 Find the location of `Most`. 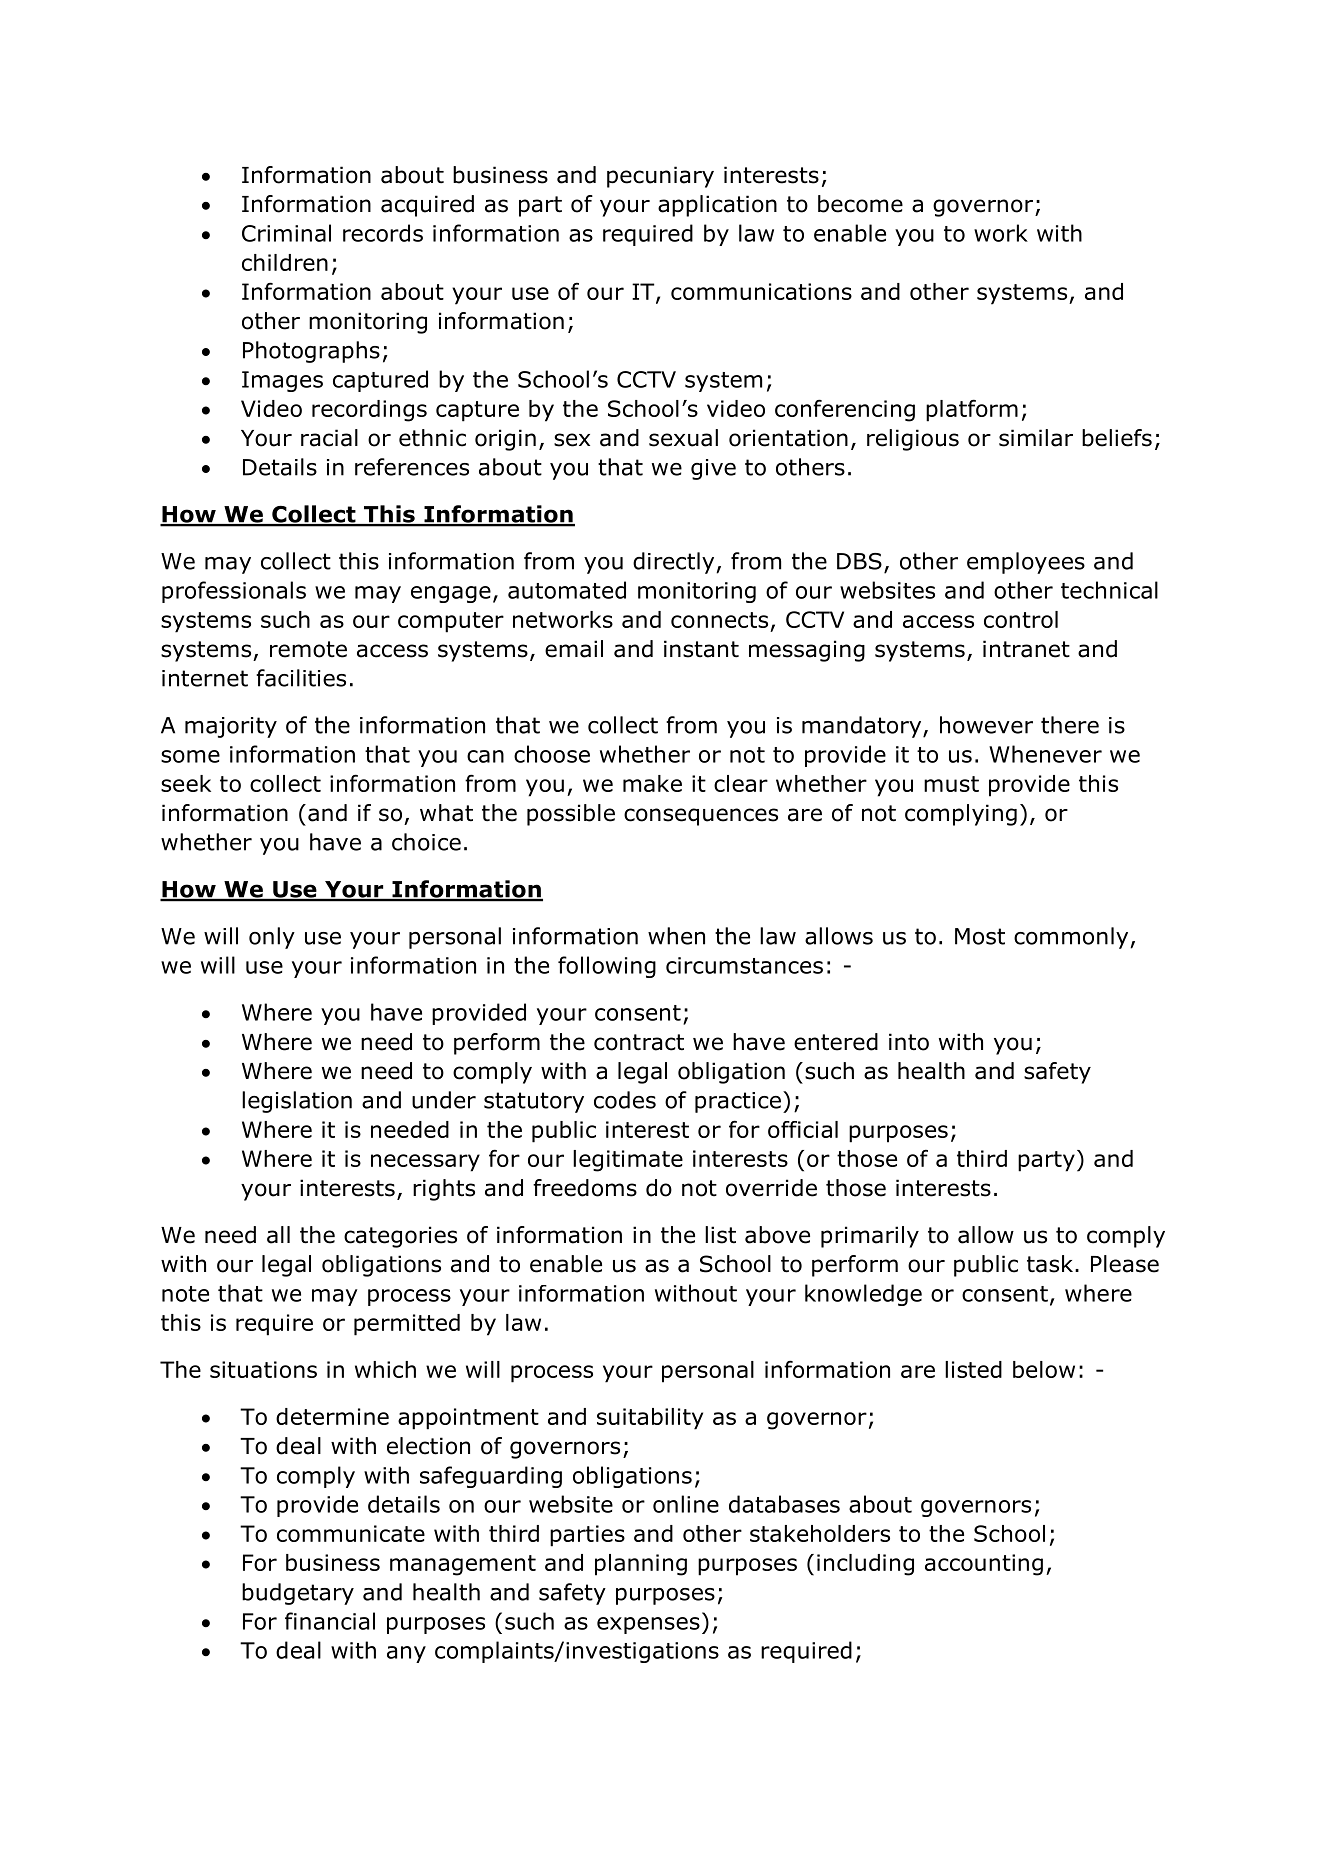

Most is located at coordinates (980, 936).
